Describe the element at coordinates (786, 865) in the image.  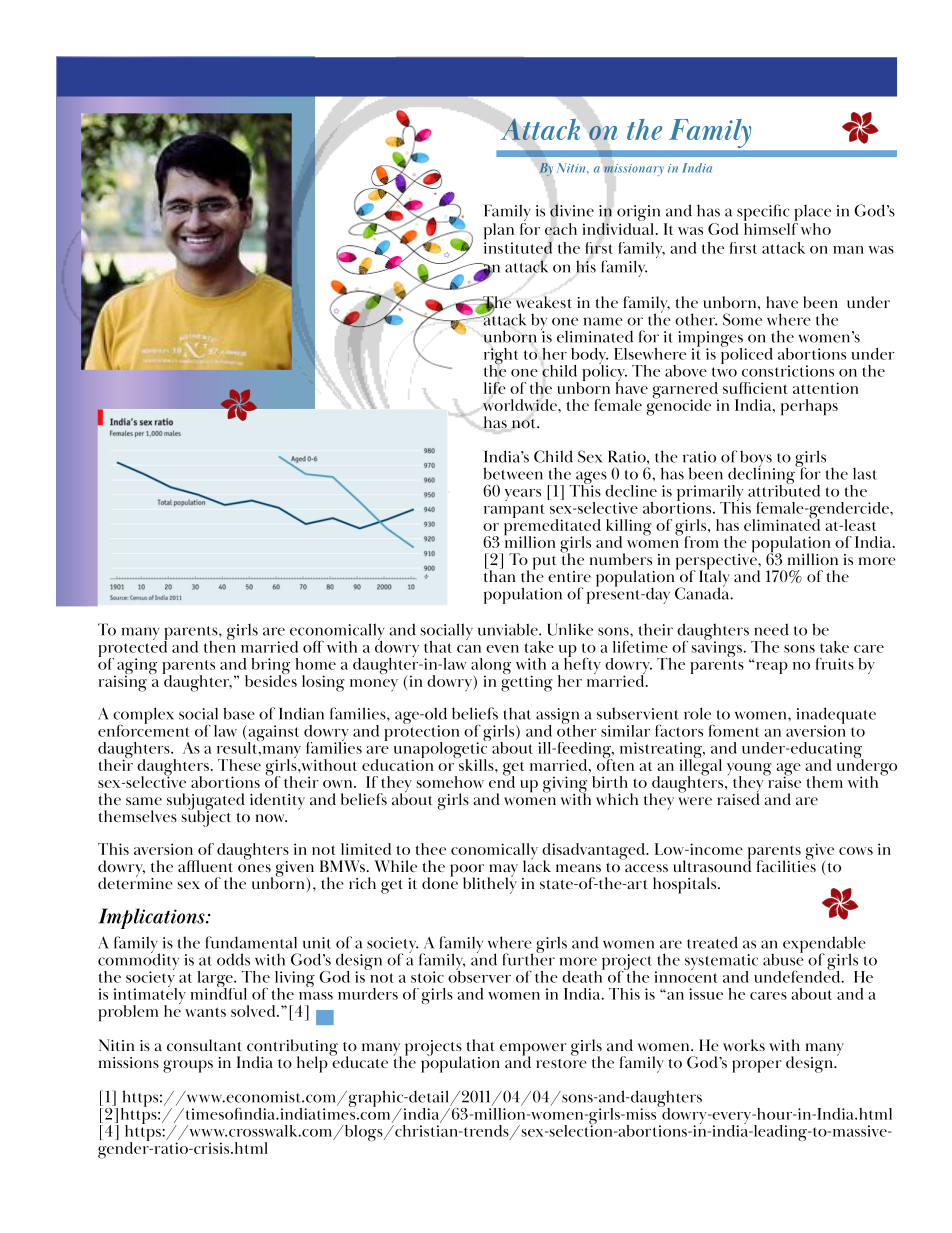
I see `facilities` at that location.
